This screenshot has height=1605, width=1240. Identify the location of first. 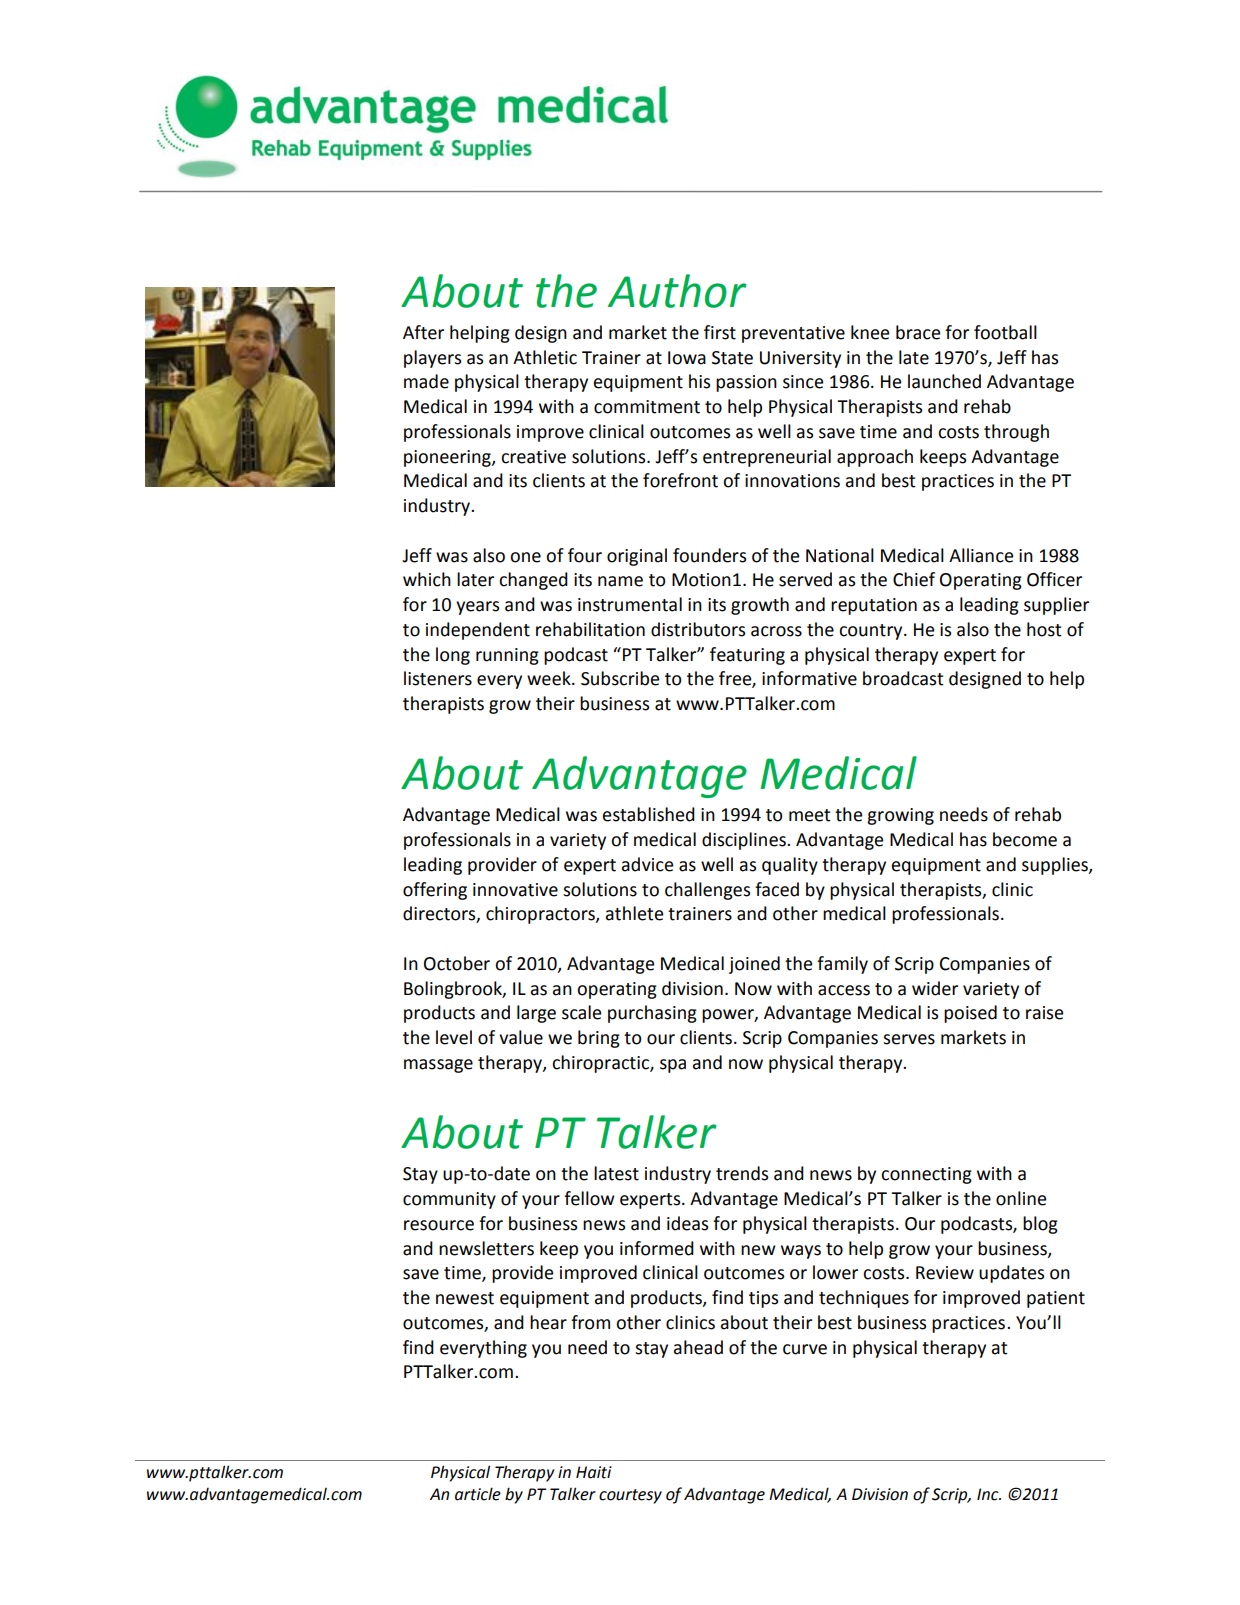
(720, 332).
